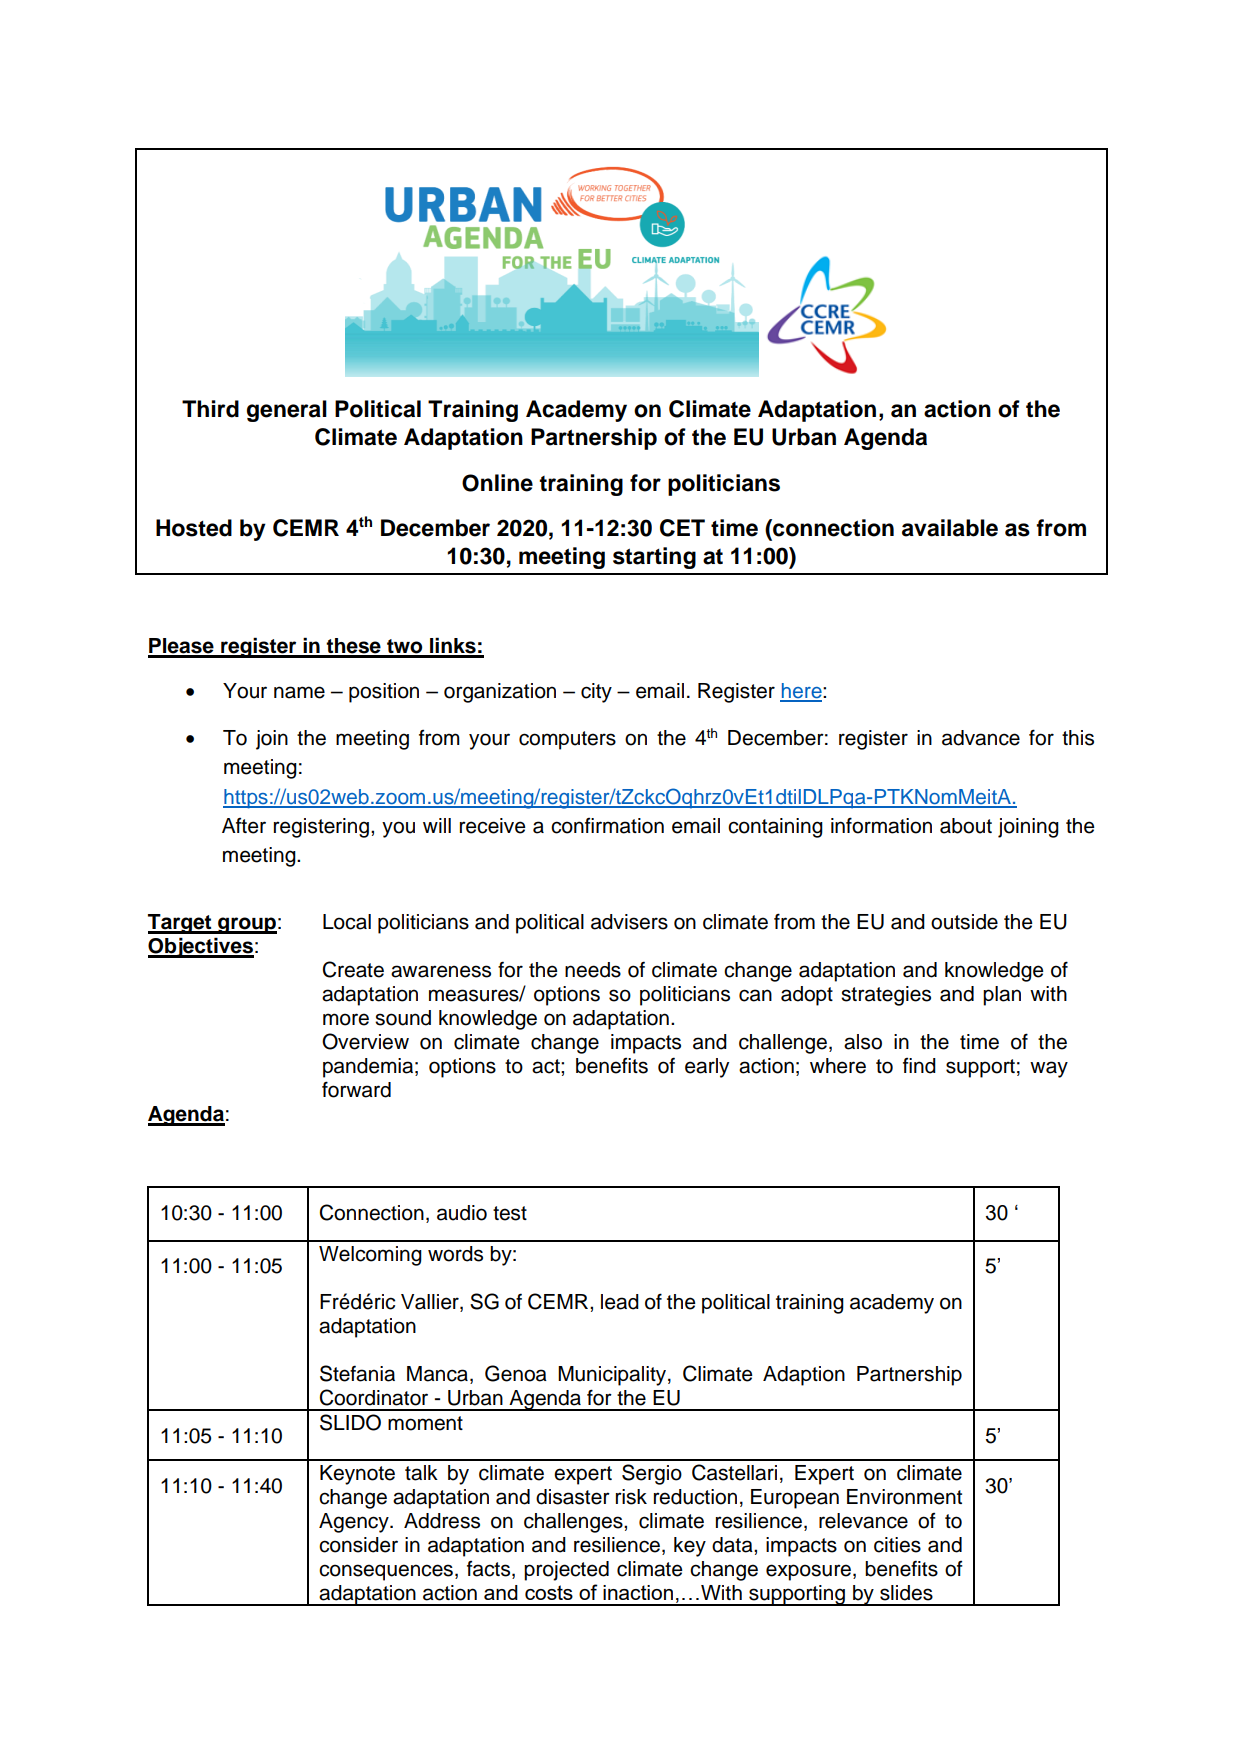 This screenshot has width=1243, height=1758. I want to click on available, so click(950, 528).
